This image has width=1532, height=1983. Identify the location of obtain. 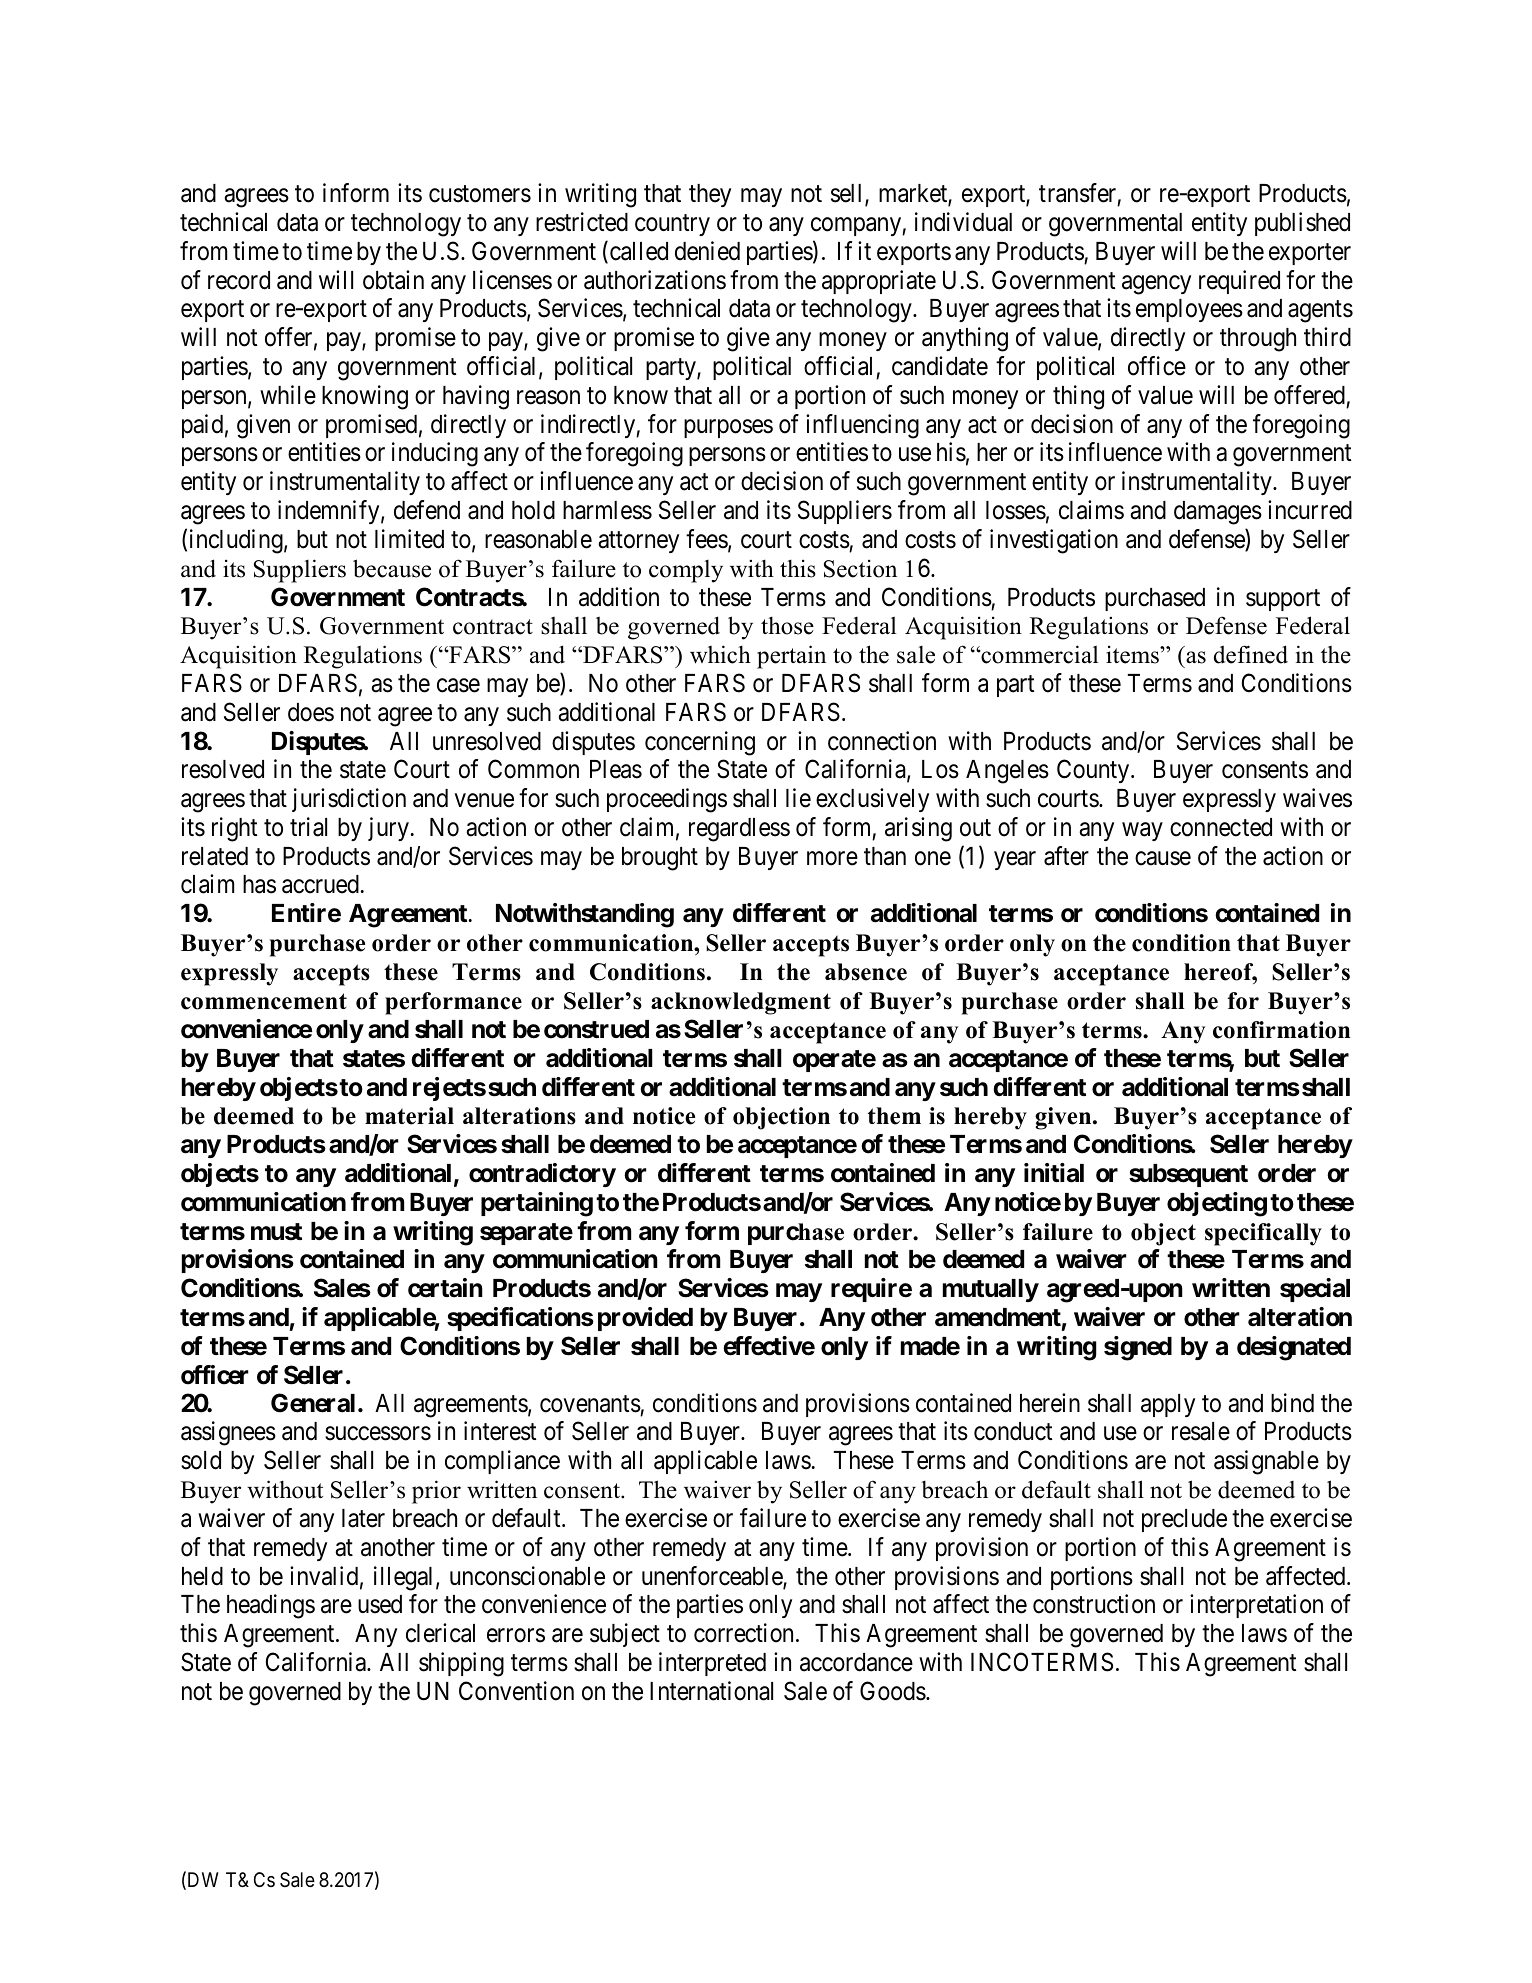
(393, 280).
